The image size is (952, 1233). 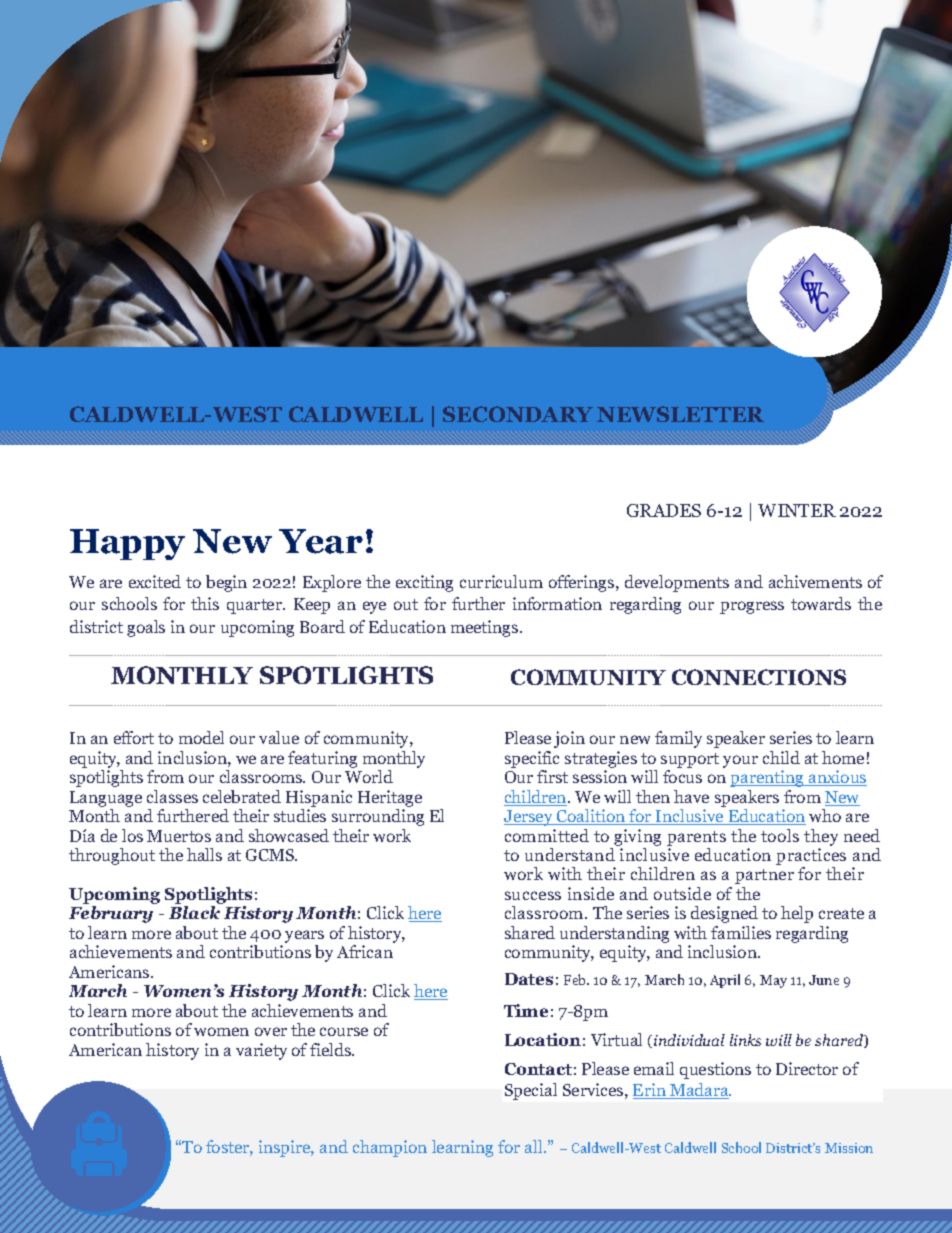 What do you see at coordinates (172, 796) in the screenshot?
I see `classes` at bounding box center [172, 796].
